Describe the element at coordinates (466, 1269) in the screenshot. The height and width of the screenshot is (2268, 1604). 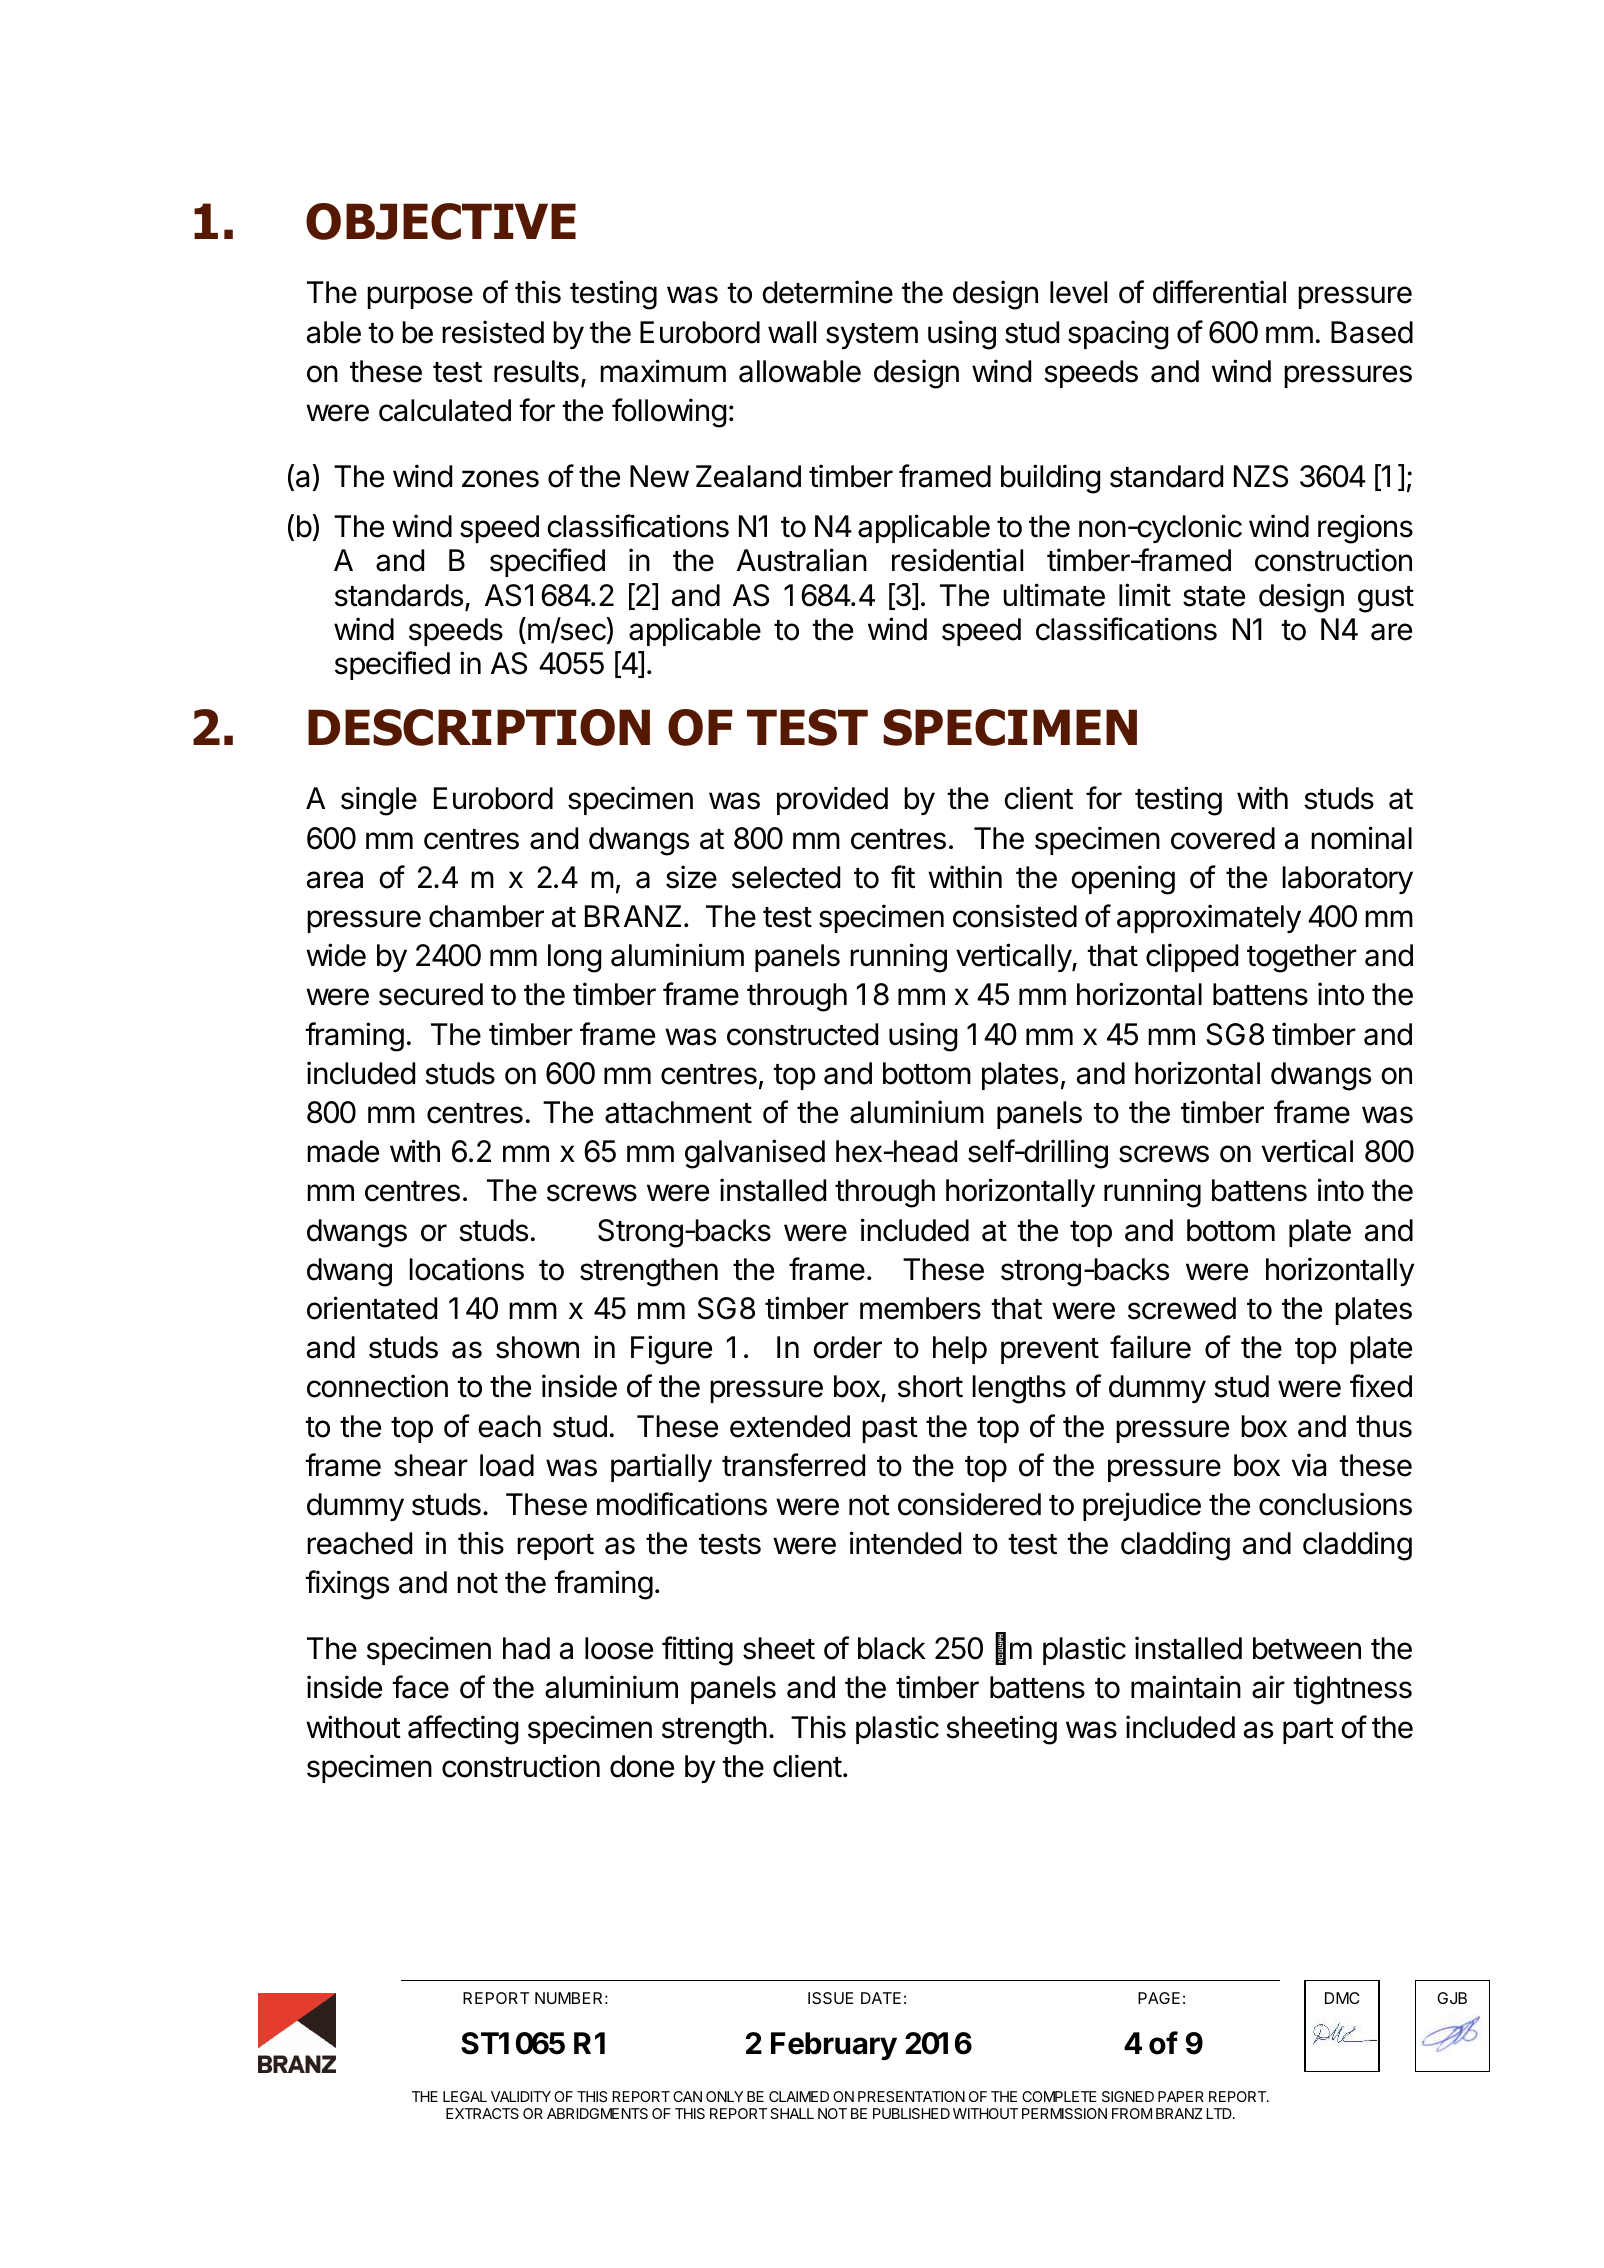
I see `locations` at that location.
